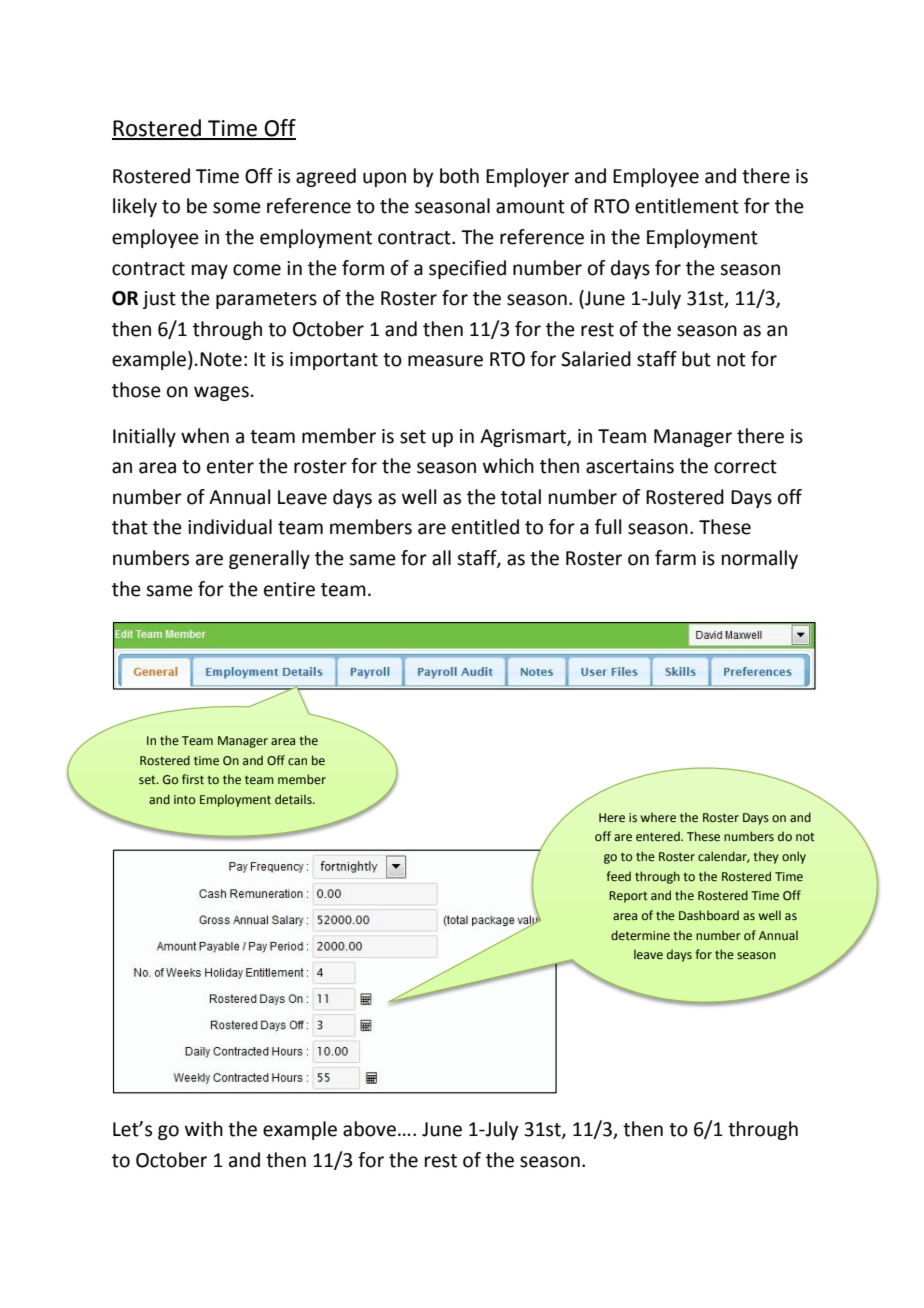  I want to click on farm, so click(675, 558).
